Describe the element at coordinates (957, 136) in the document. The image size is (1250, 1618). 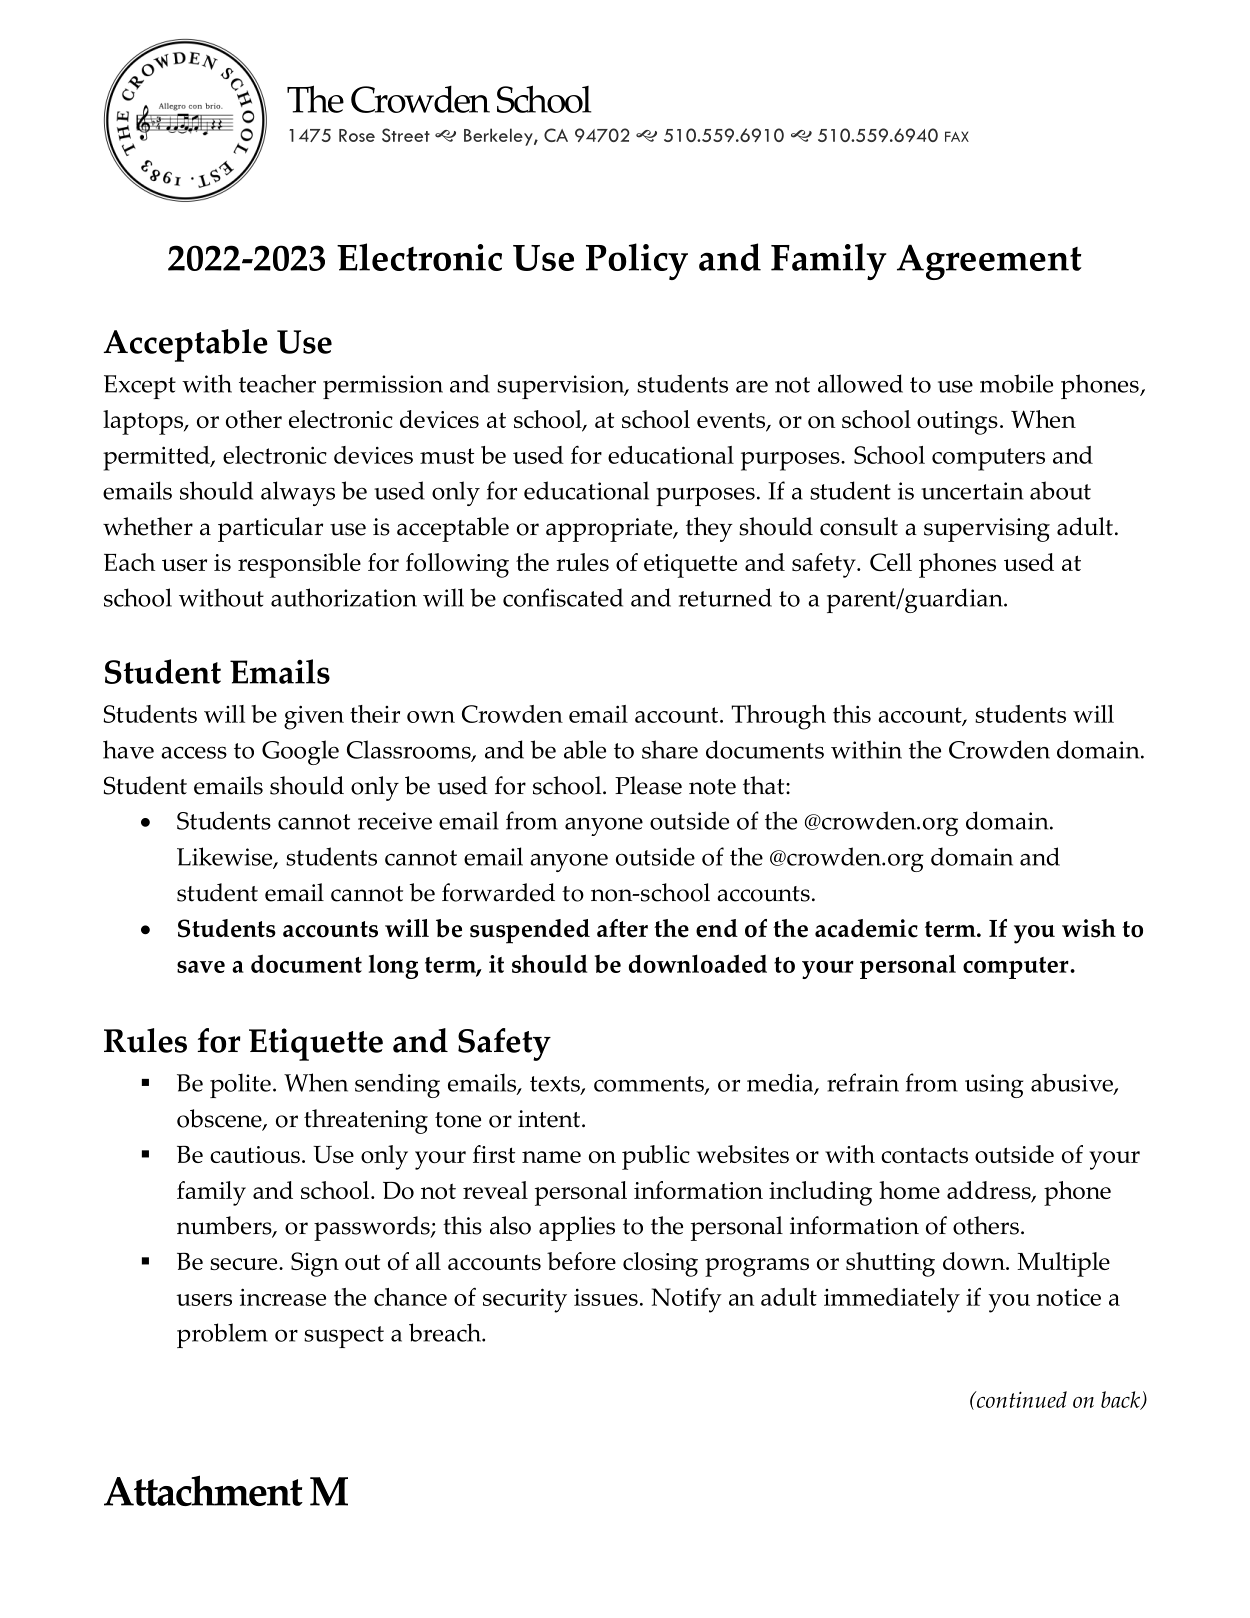
I see `FAX` at that location.
